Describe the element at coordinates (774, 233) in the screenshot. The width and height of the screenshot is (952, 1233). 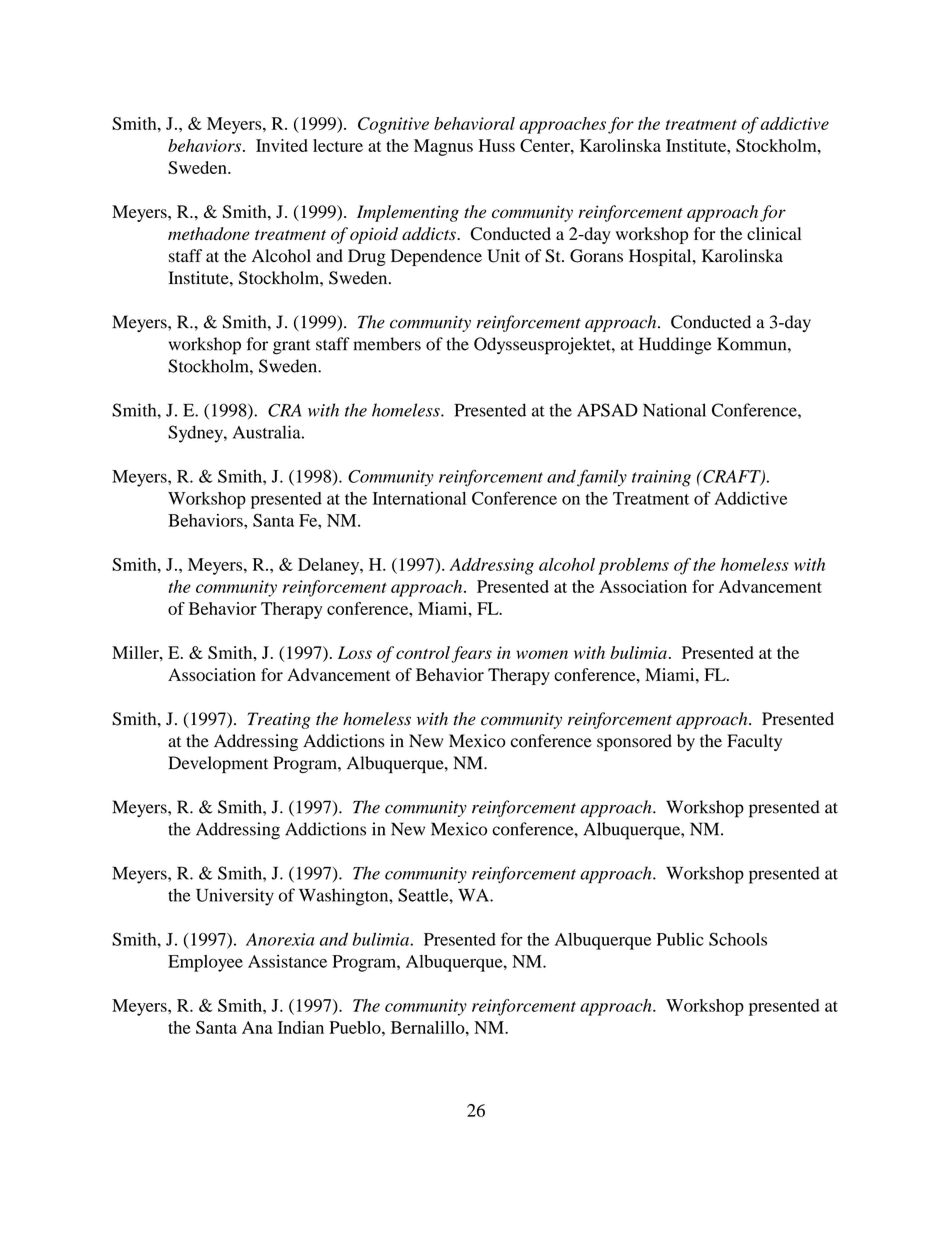
I see `clinical` at that location.
